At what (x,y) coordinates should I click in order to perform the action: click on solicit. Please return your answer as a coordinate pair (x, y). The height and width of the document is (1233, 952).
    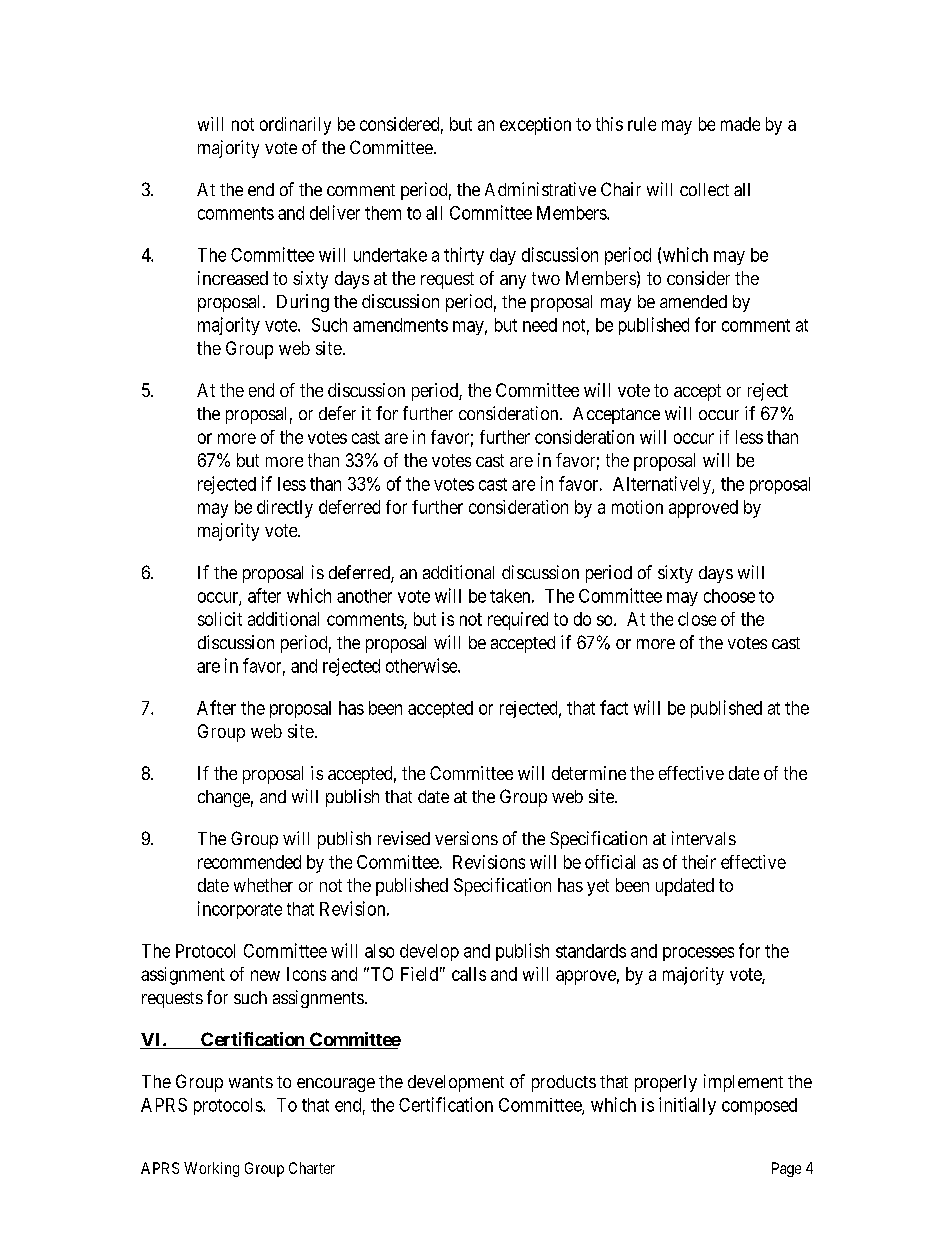
    Looking at the image, I should click on (220, 619).
